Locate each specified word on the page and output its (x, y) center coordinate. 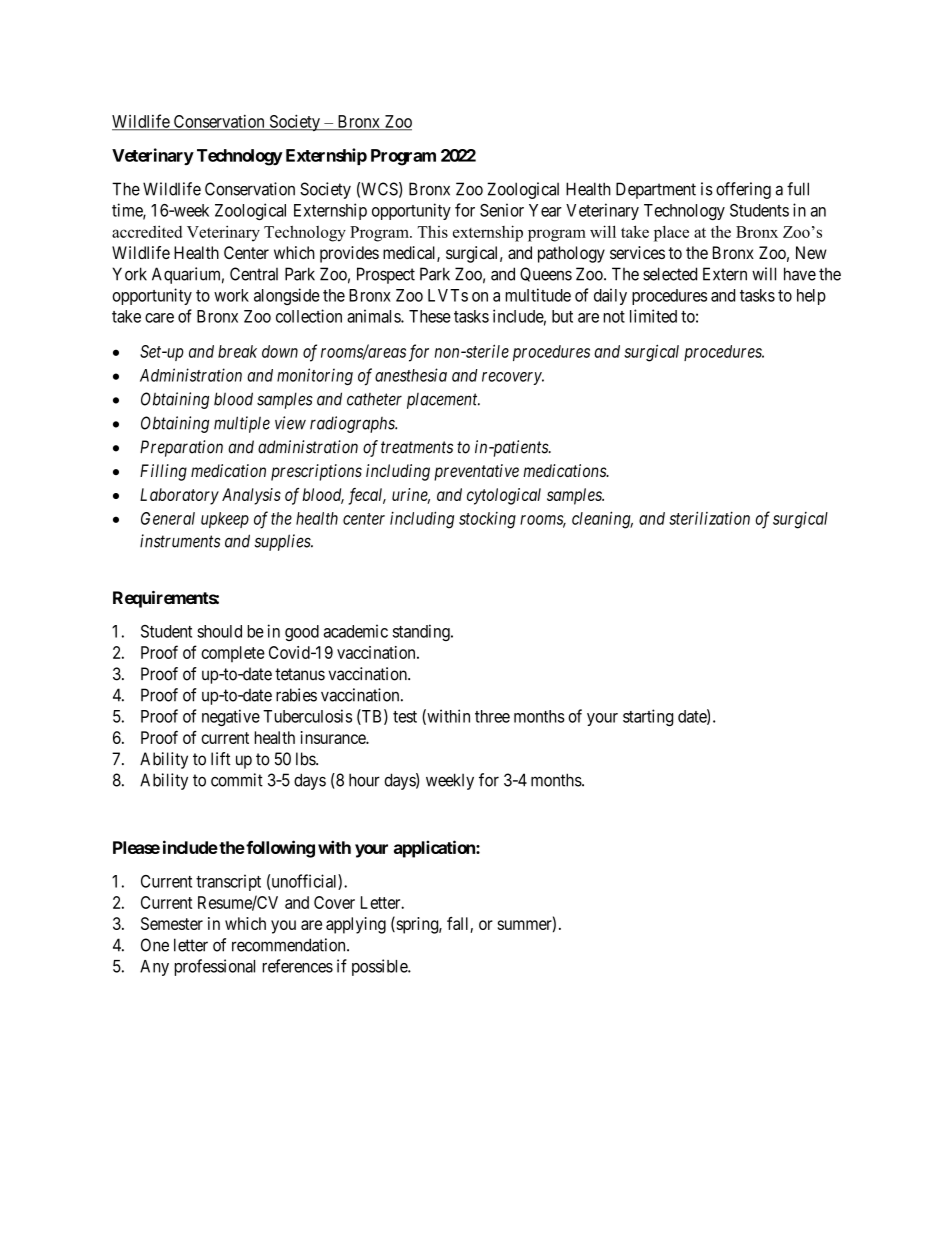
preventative (476, 472)
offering (743, 190)
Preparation (181, 448)
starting (648, 717)
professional (214, 967)
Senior (502, 210)
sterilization (709, 518)
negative (231, 717)
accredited (147, 231)
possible (380, 967)
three (492, 716)
